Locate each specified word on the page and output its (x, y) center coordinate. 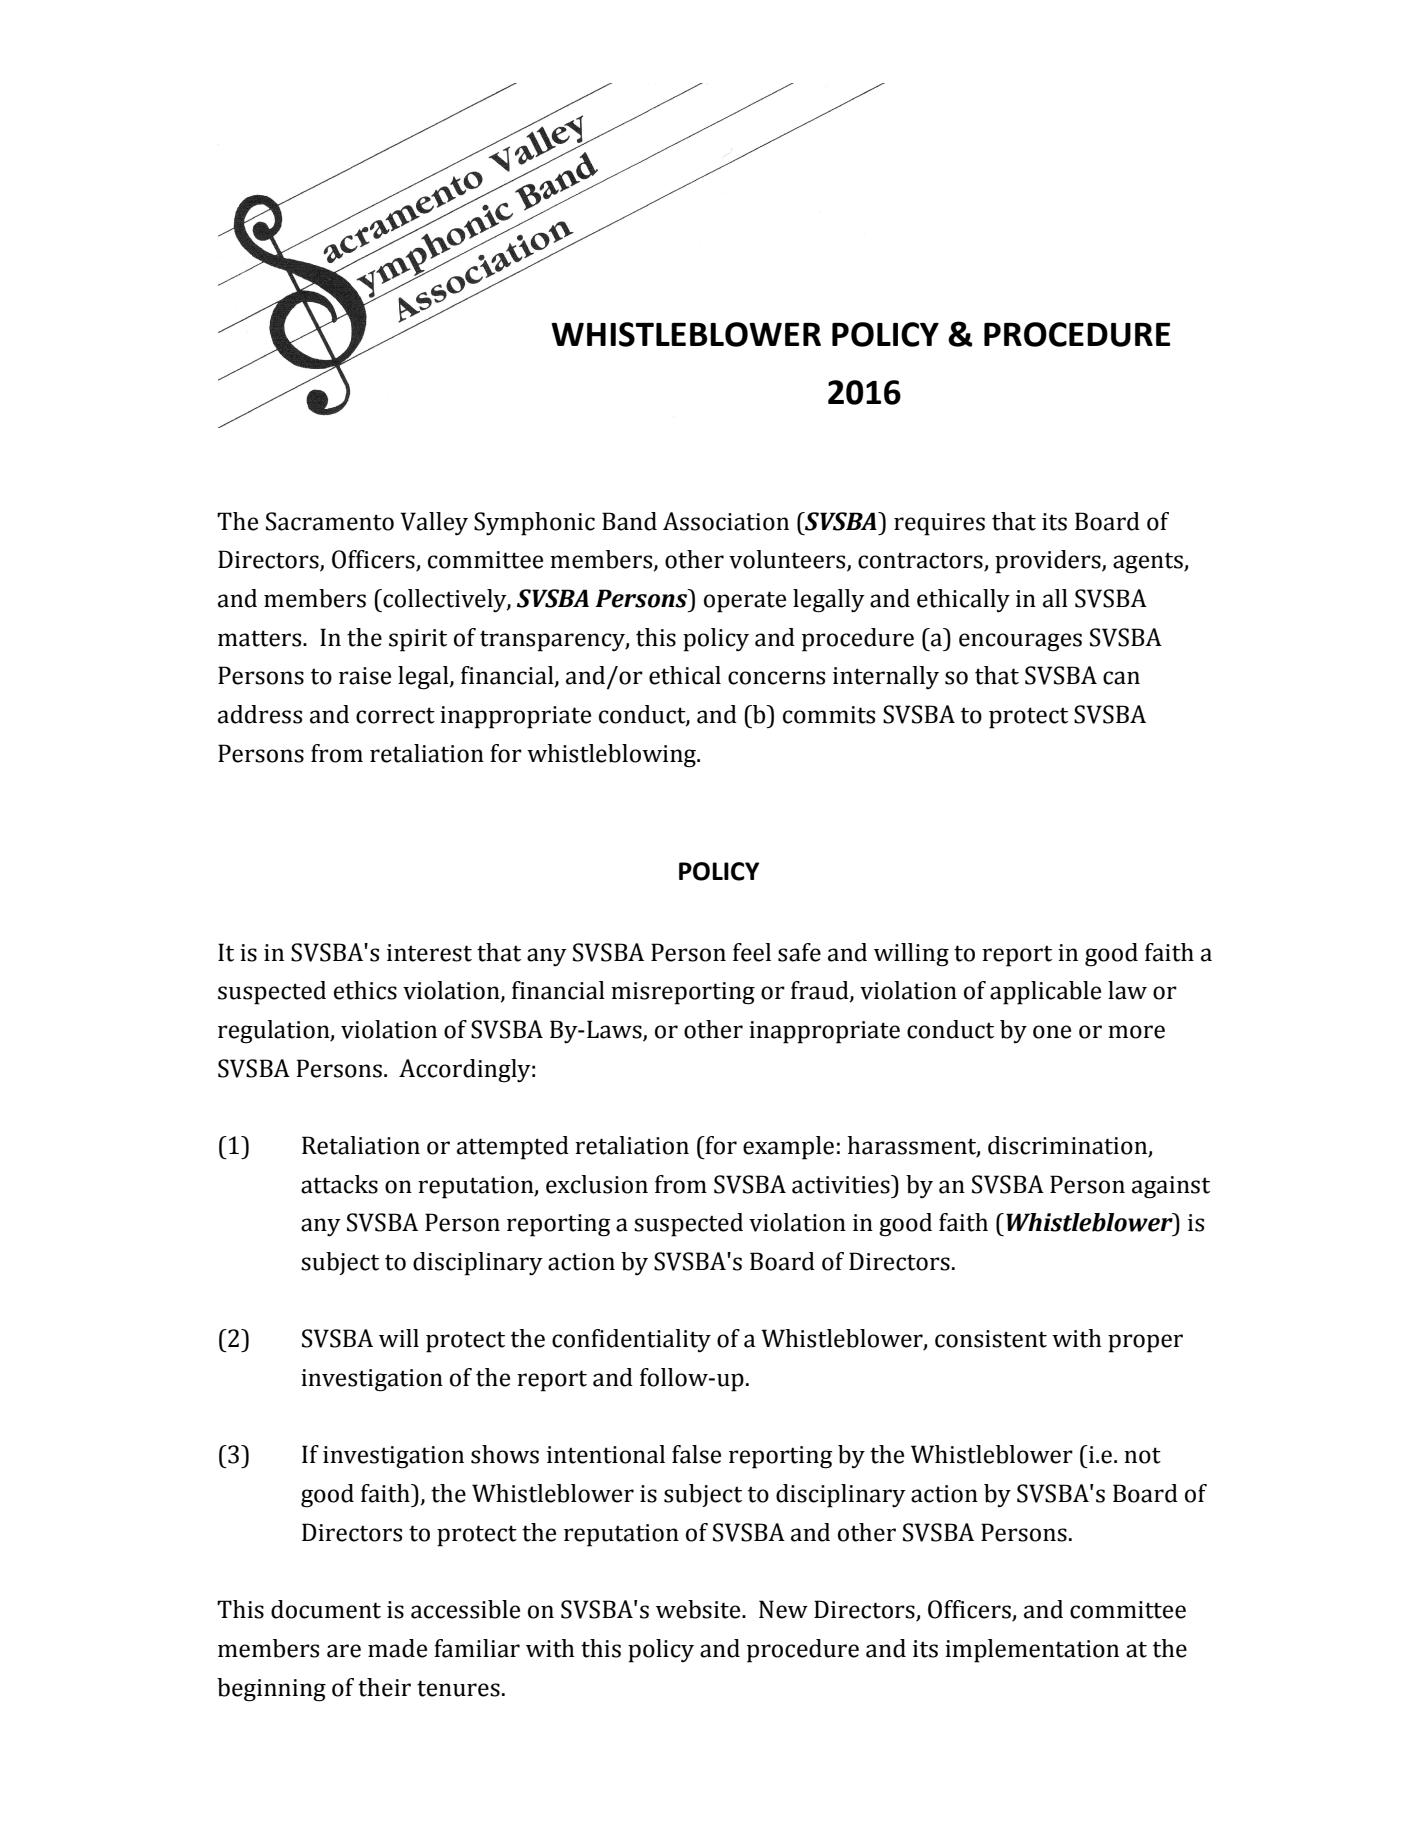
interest (429, 953)
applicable (1045, 993)
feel (752, 952)
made (397, 1648)
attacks (339, 1184)
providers (1049, 562)
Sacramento (330, 521)
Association (726, 521)
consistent (991, 1339)
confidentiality (631, 1341)
